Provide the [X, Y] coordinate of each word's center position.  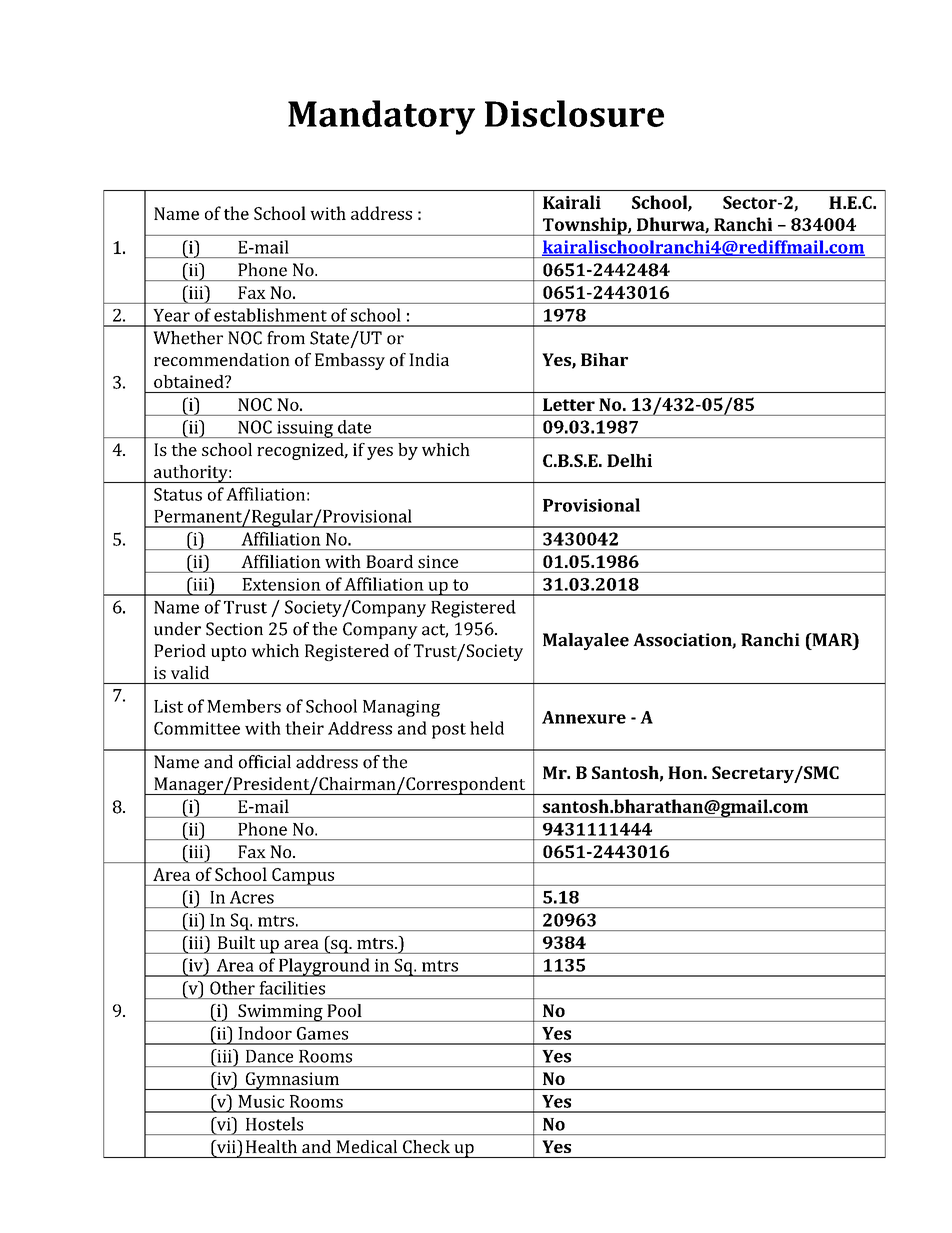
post [449, 731]
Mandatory [381, 117]
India [429, 359]
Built [236, 942]
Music [261, 1101]
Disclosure [574, 113]
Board [390, 561]
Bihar [604, 359]
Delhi [629, 460]
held [487, 728]
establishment [270, 315]
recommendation [222, 359]
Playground [324, 967]
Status [178, 494]
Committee [197, 728]
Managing [401, 708]
